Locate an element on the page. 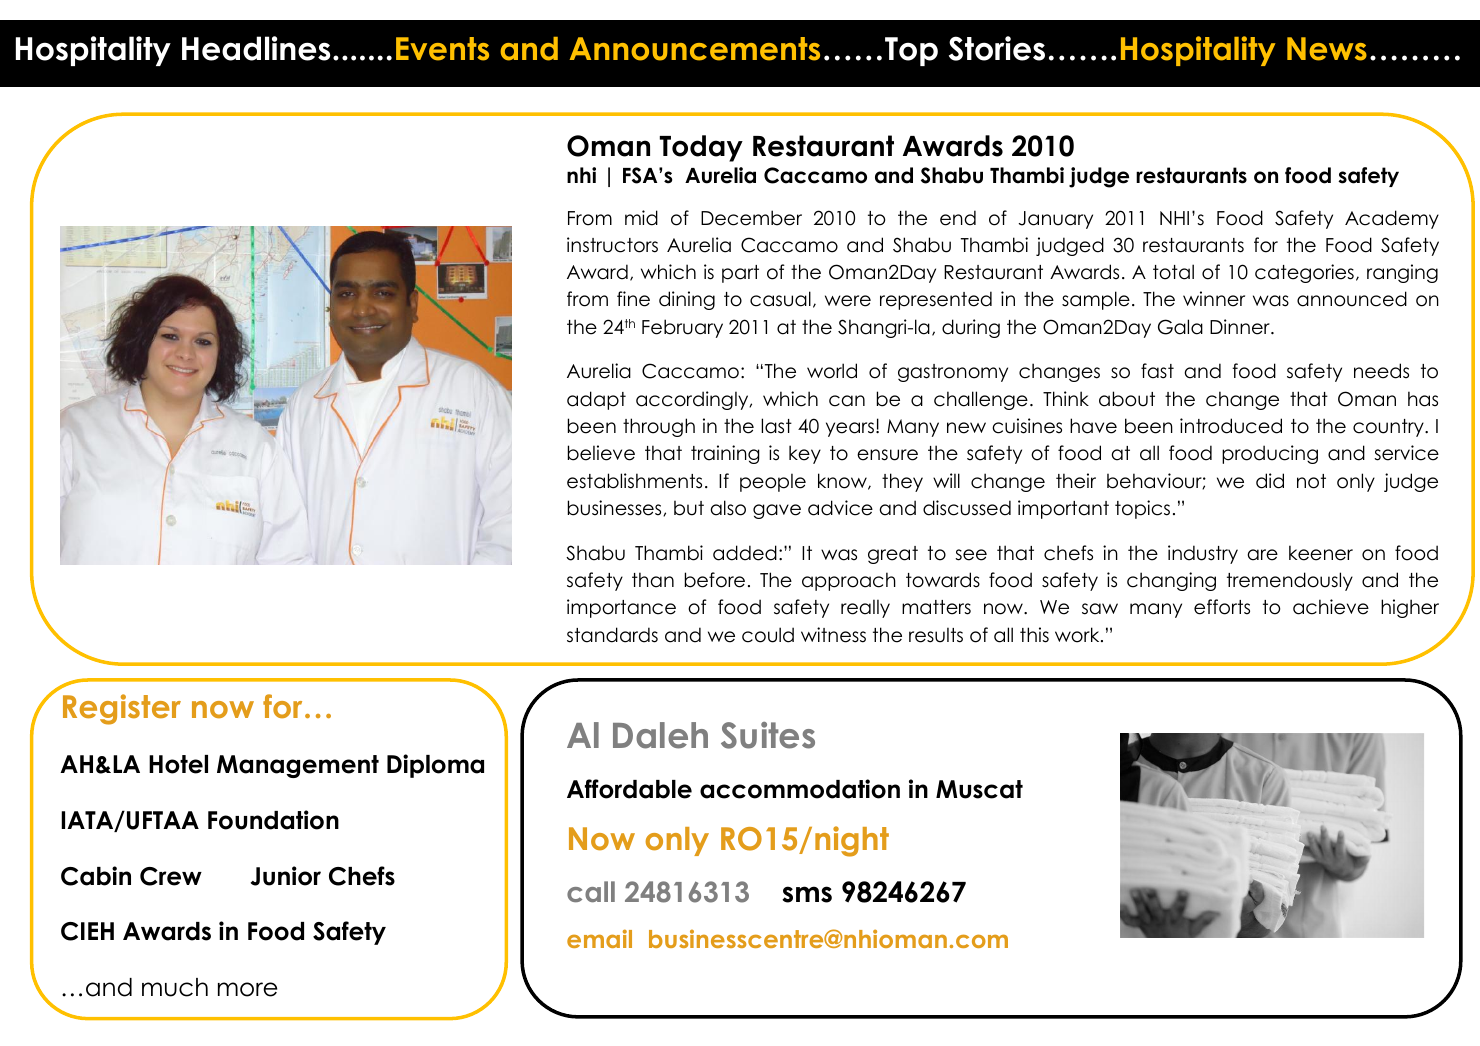 Image resolution: width=1480 pixels, height=1046 pixels. Today is located at coordinates (701, 148).
